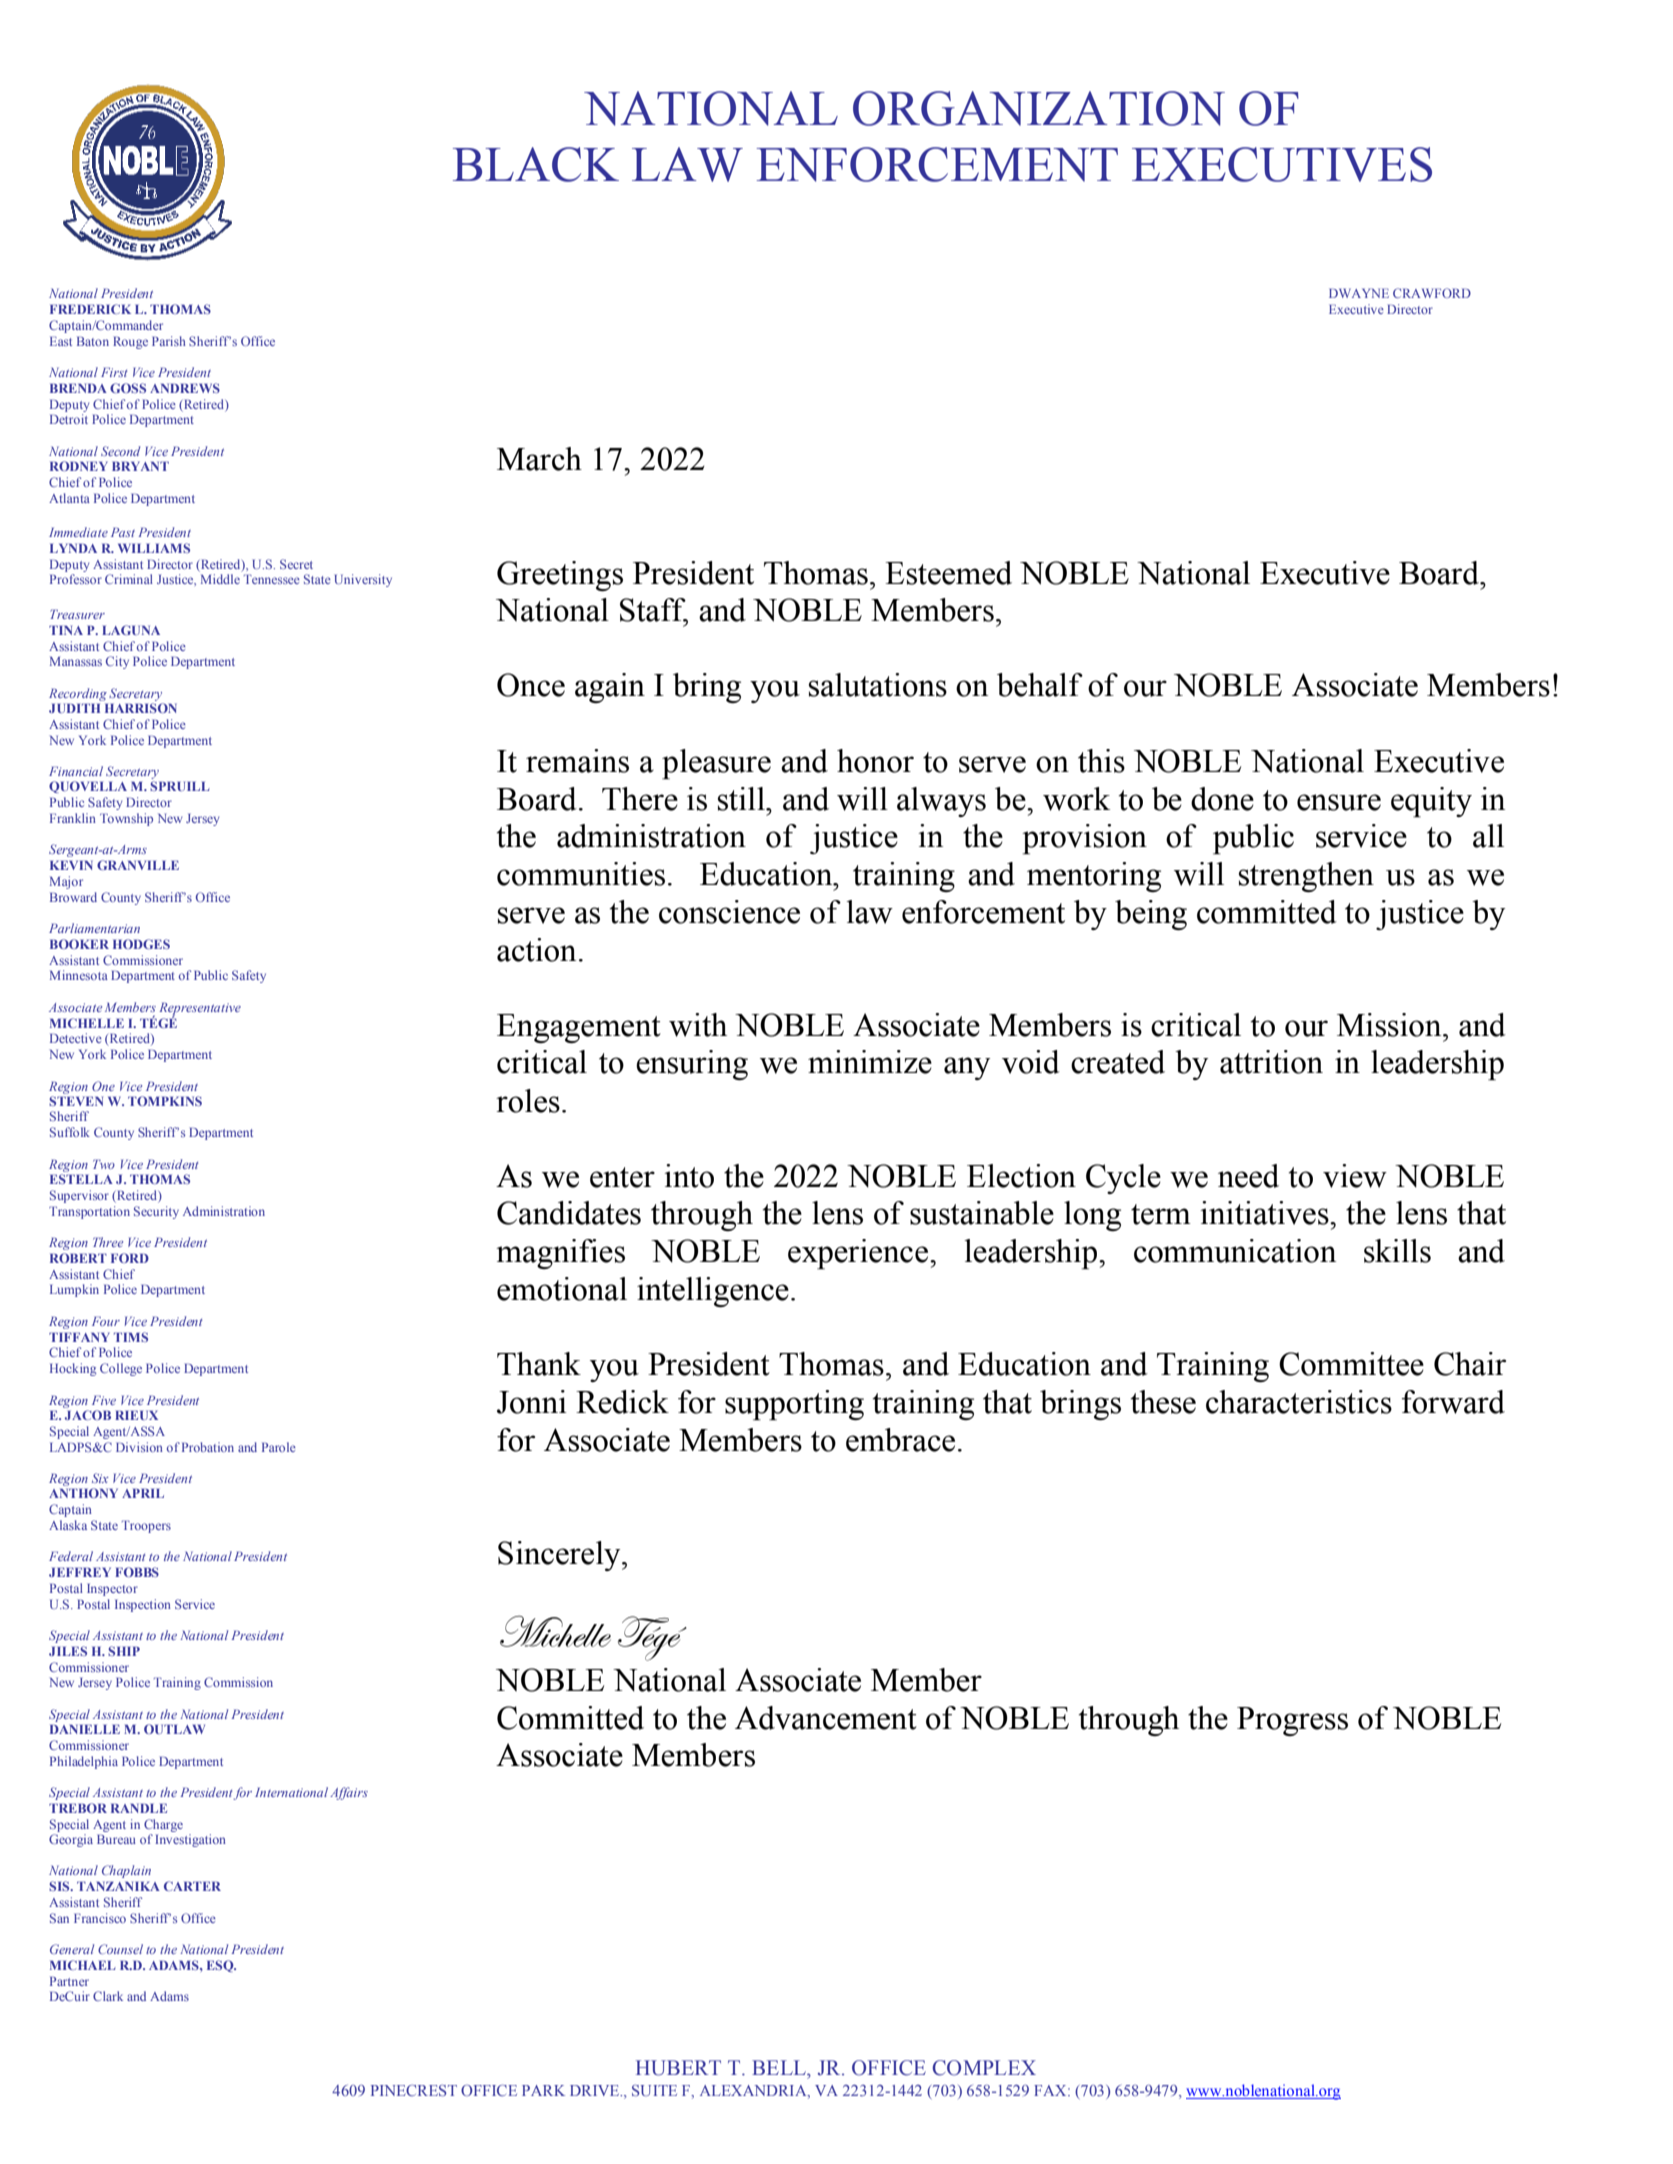 The height and width of the document is (2164, 1673). Describe the element at coordinates (560, 1556) in the document. I see `Sincerely` at that location.
